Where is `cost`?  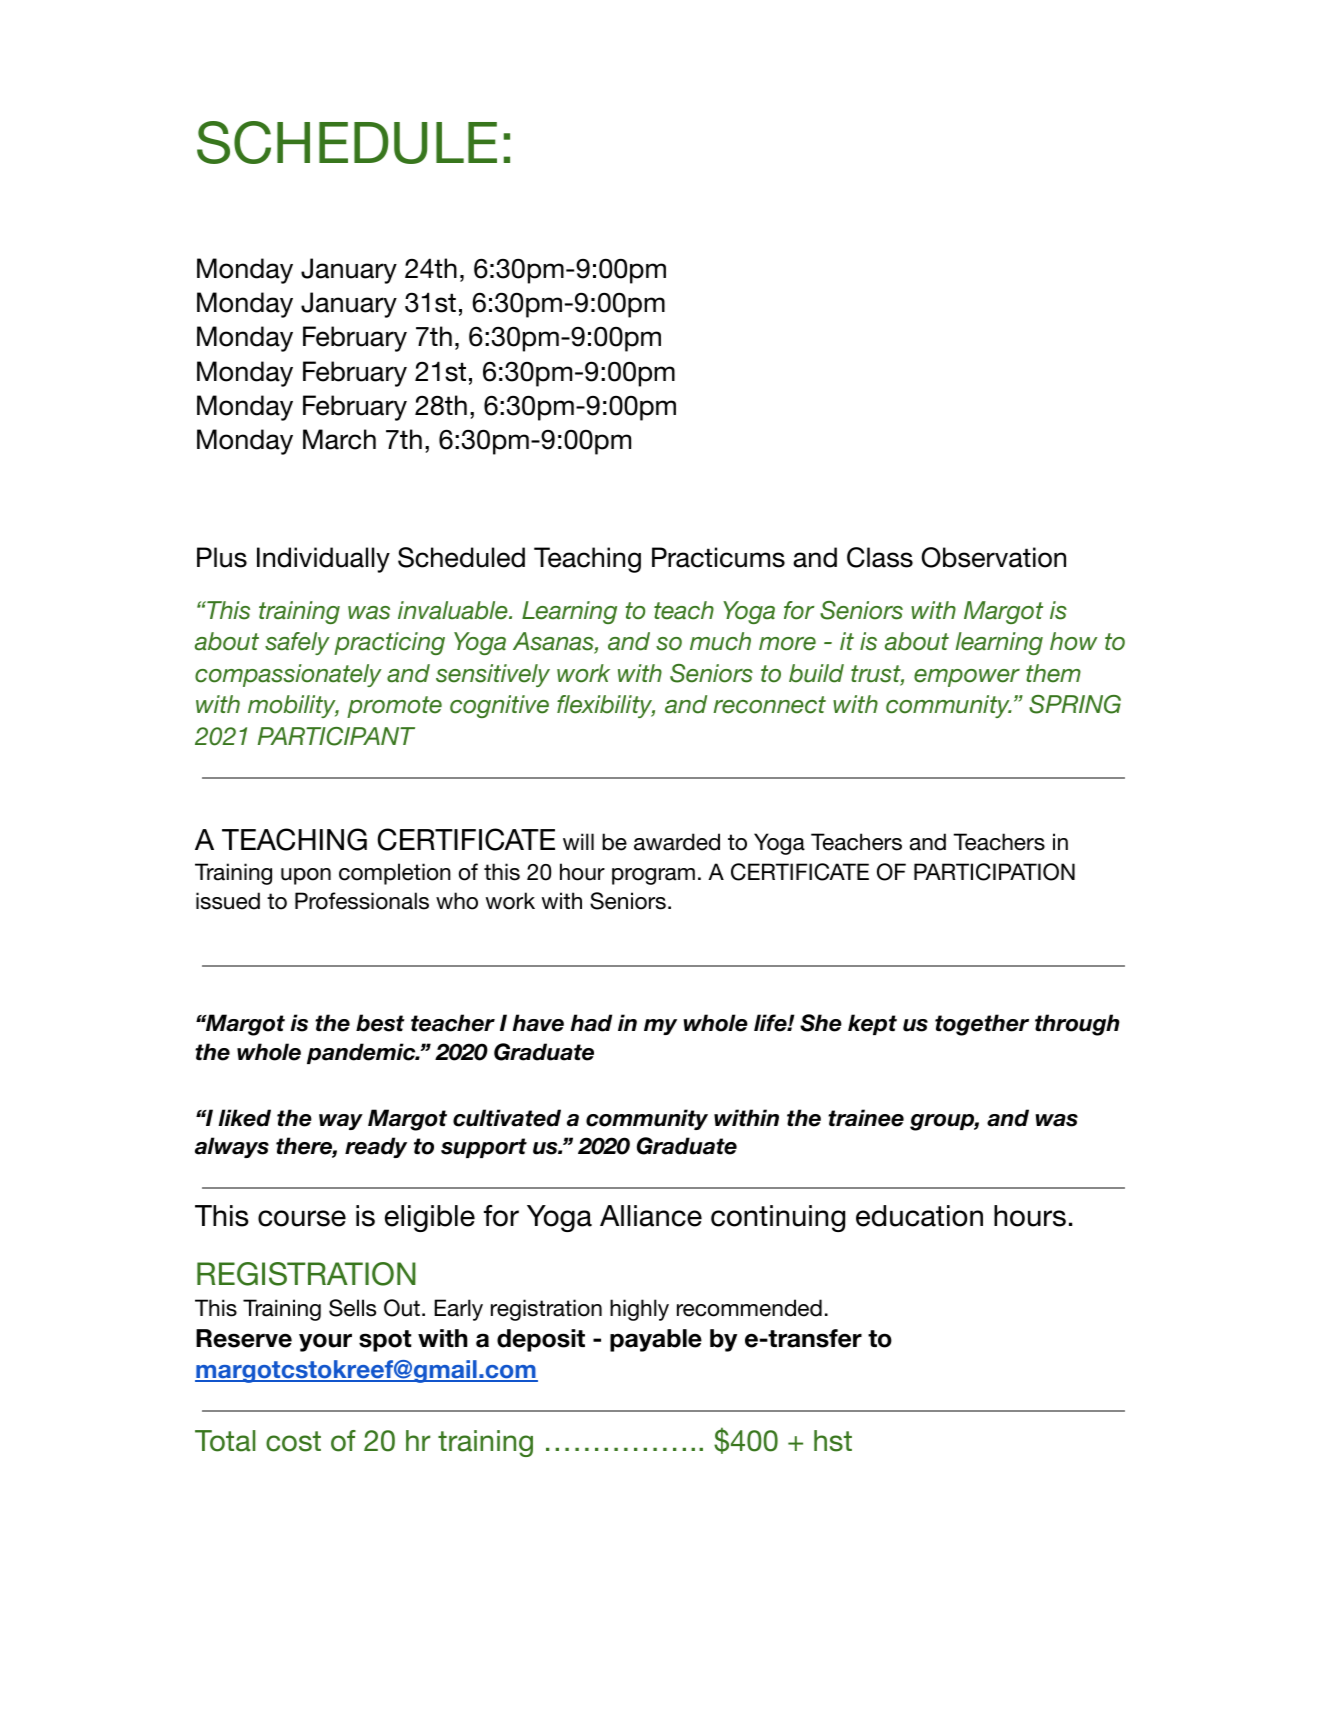
cost is located at coordinates (293, 1441).
